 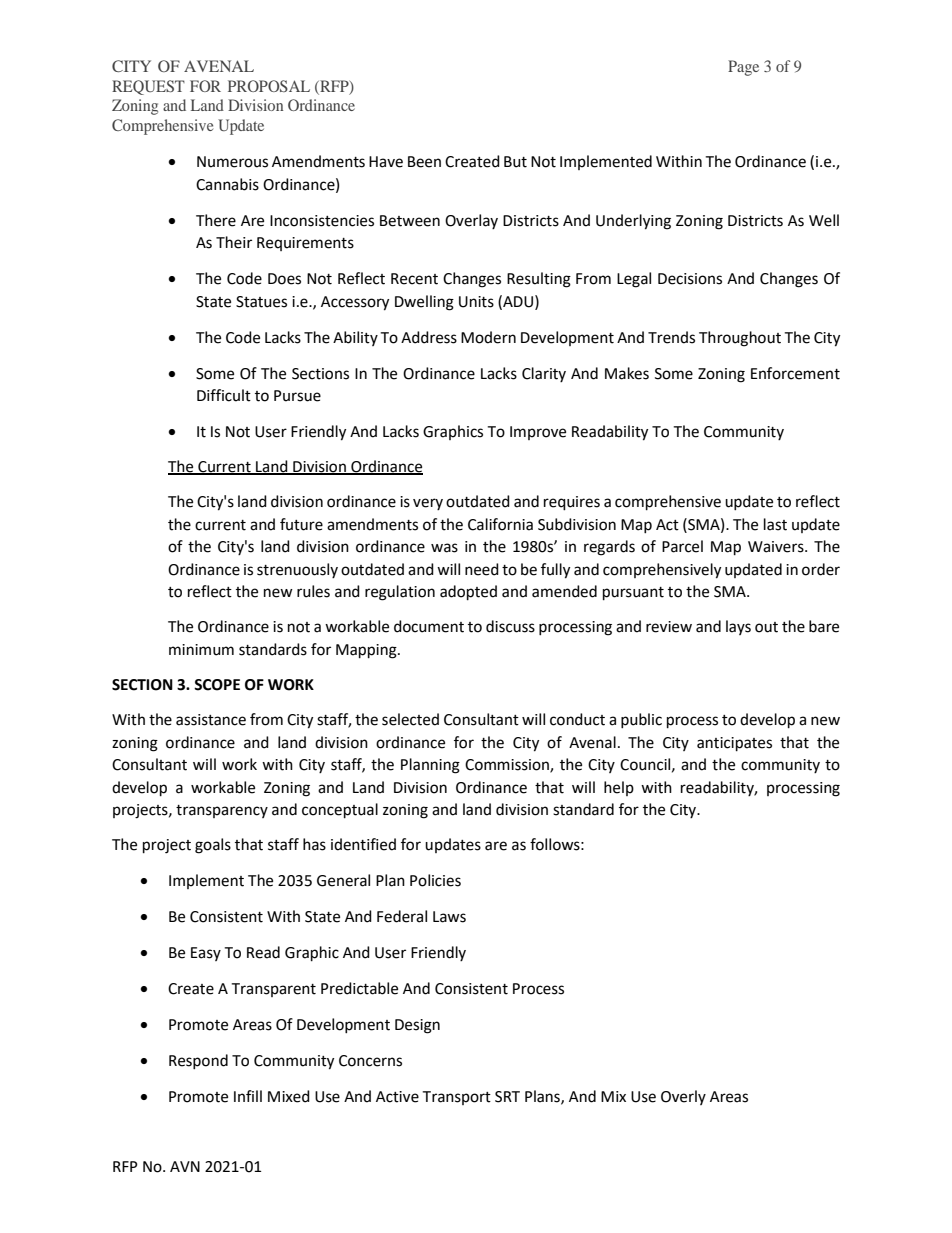 What do you see at coordinates (507, 1097) in the page?
I see `SRT` at bounding box center [507, 1097].
